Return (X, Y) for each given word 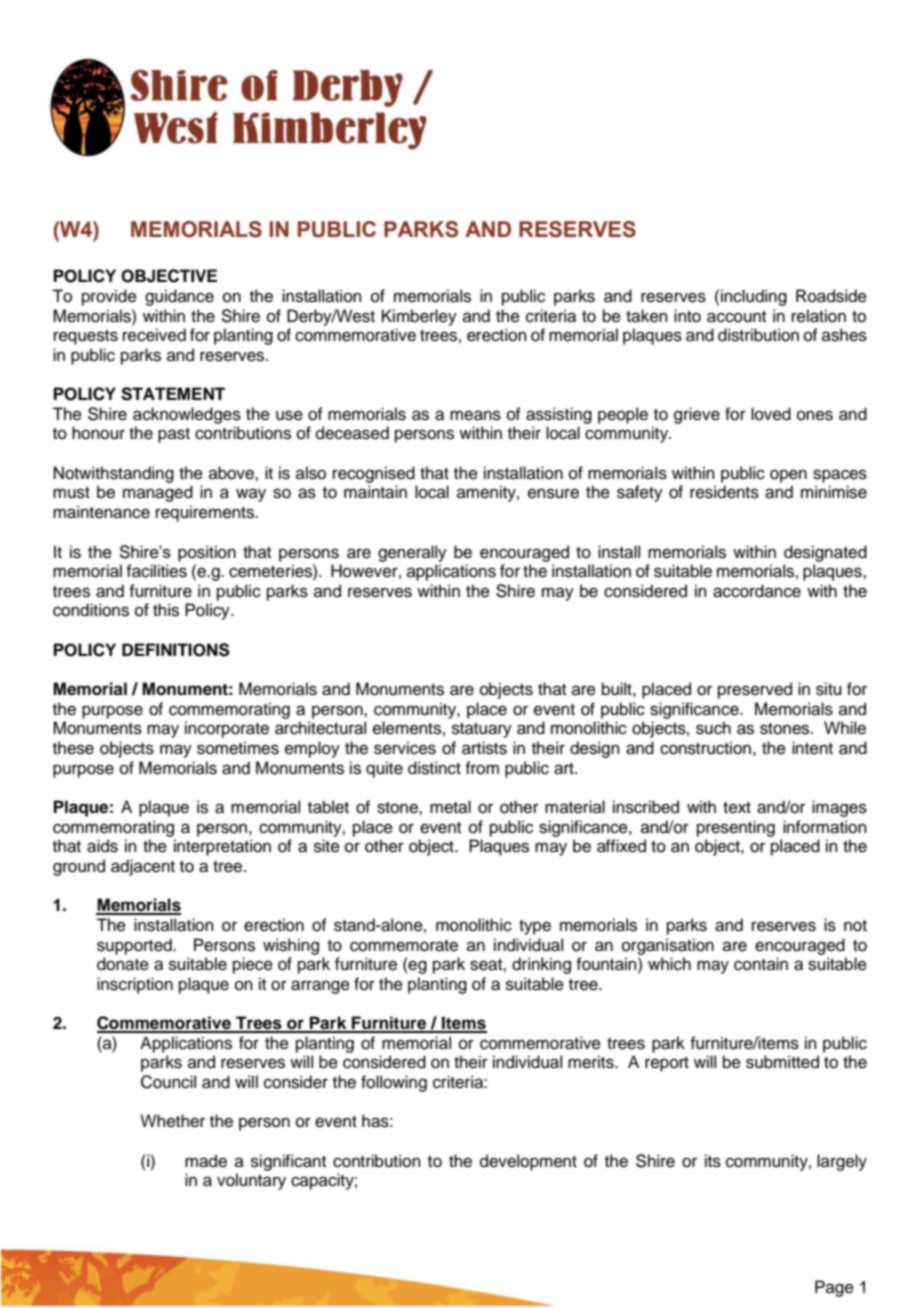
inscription (135, 985)
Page (834, 1288)
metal (450, 807)
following (394, 1083)
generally (412, 553)
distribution (758, 335)
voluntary (251, 1181)
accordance (757, 591)
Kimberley (419, 317)
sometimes (238, 748)
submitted (782, 1062)
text (737, 808)
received (154, 335)
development (528, 1162)
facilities (156, 571)
